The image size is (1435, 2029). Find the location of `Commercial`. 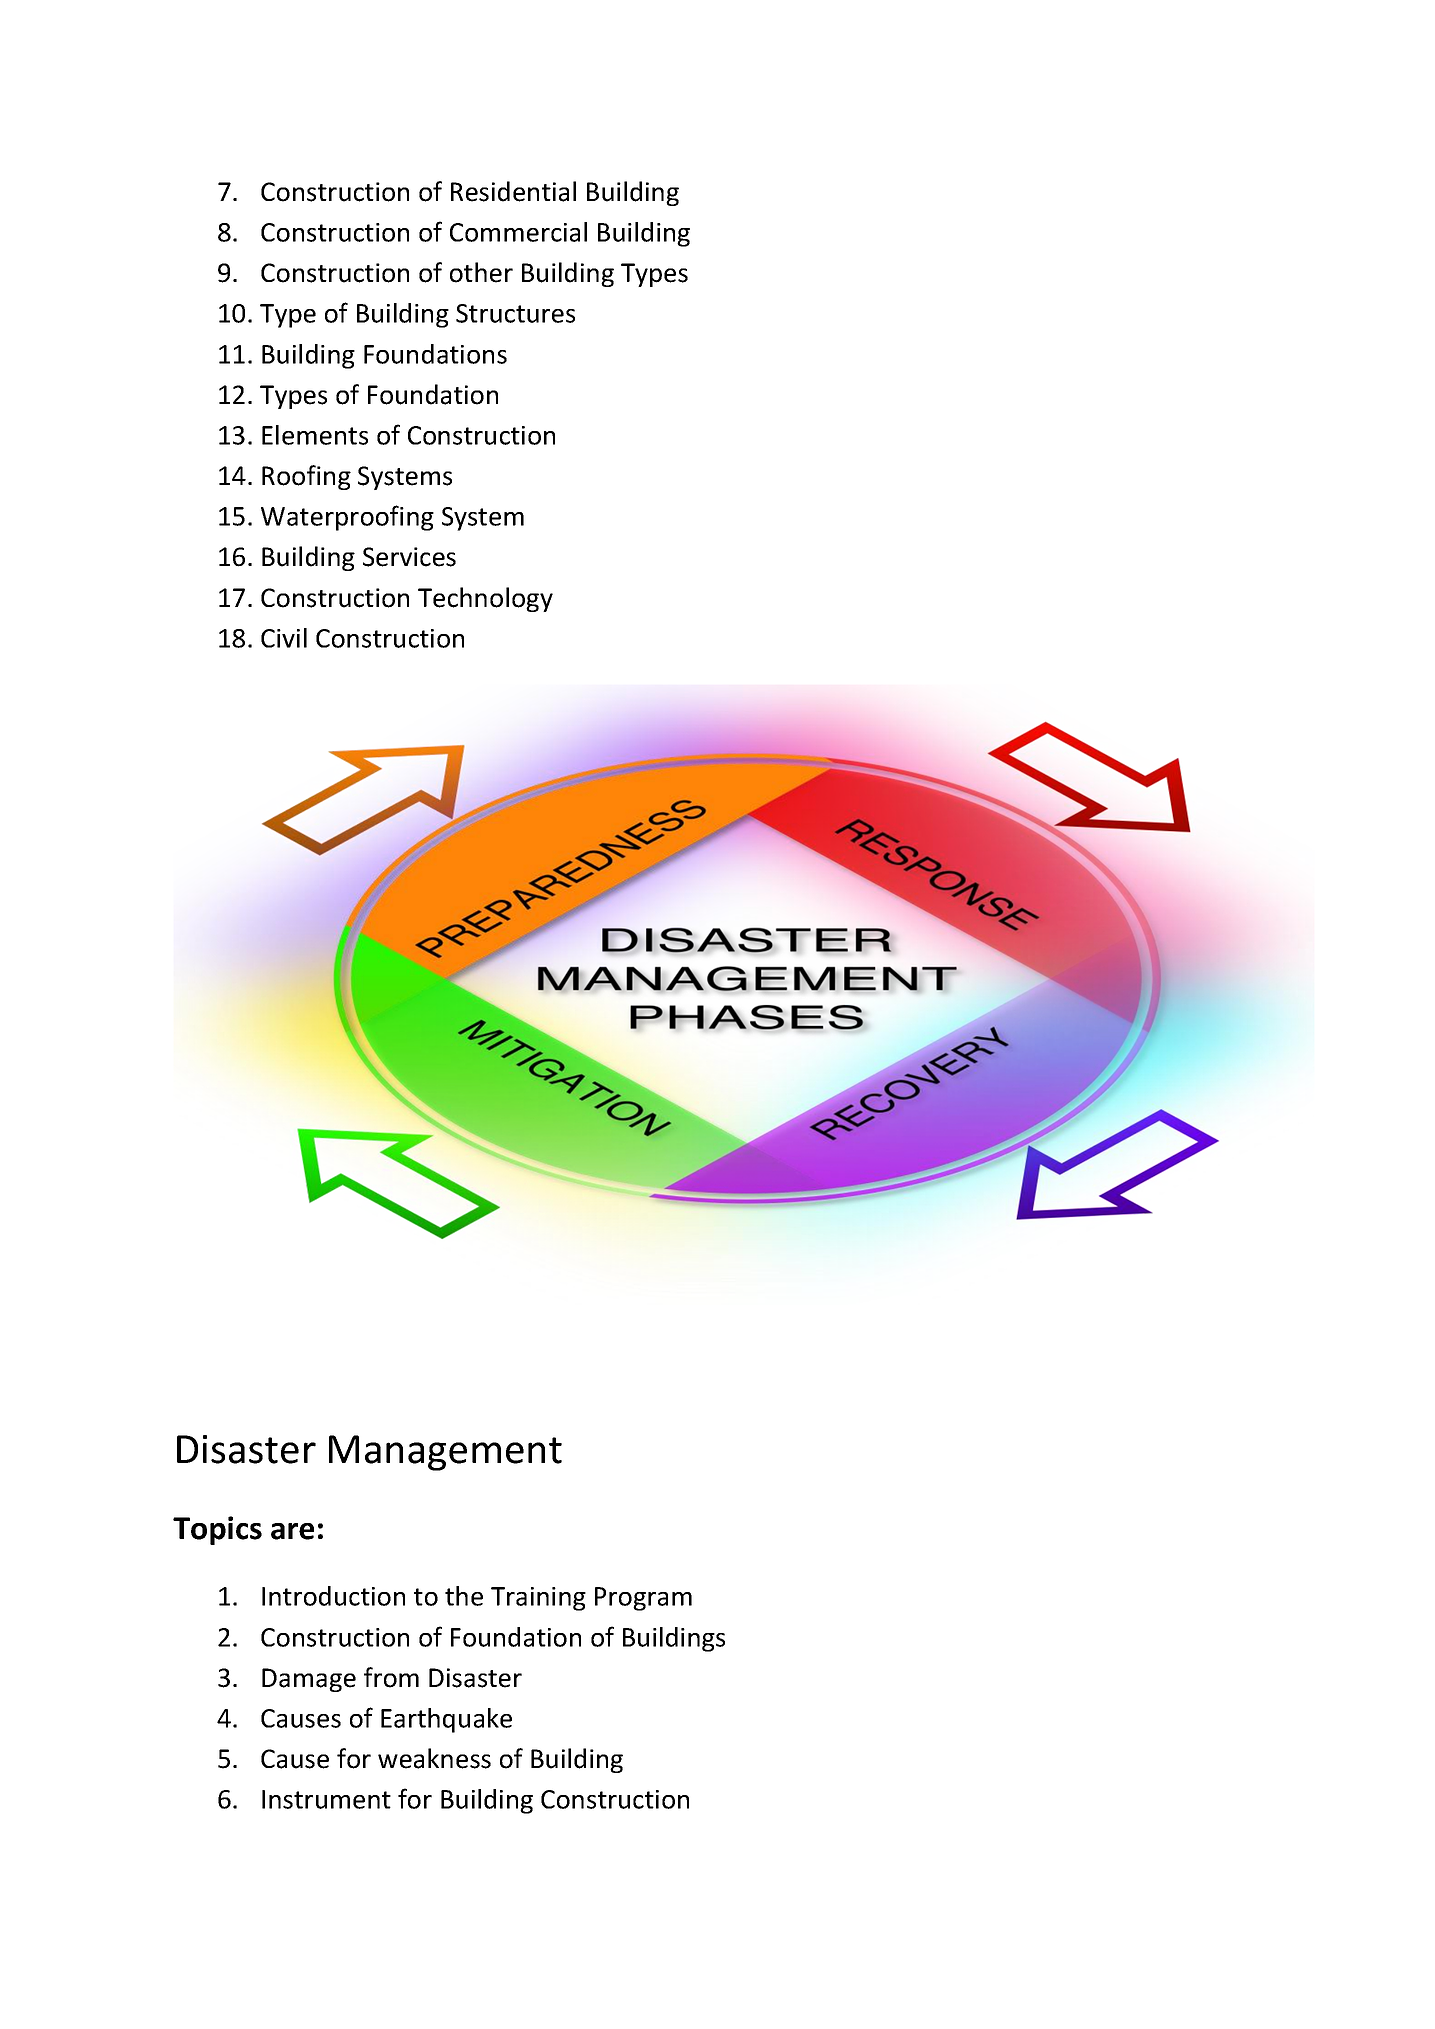

Commercial is located at coordinates (518, 232).
